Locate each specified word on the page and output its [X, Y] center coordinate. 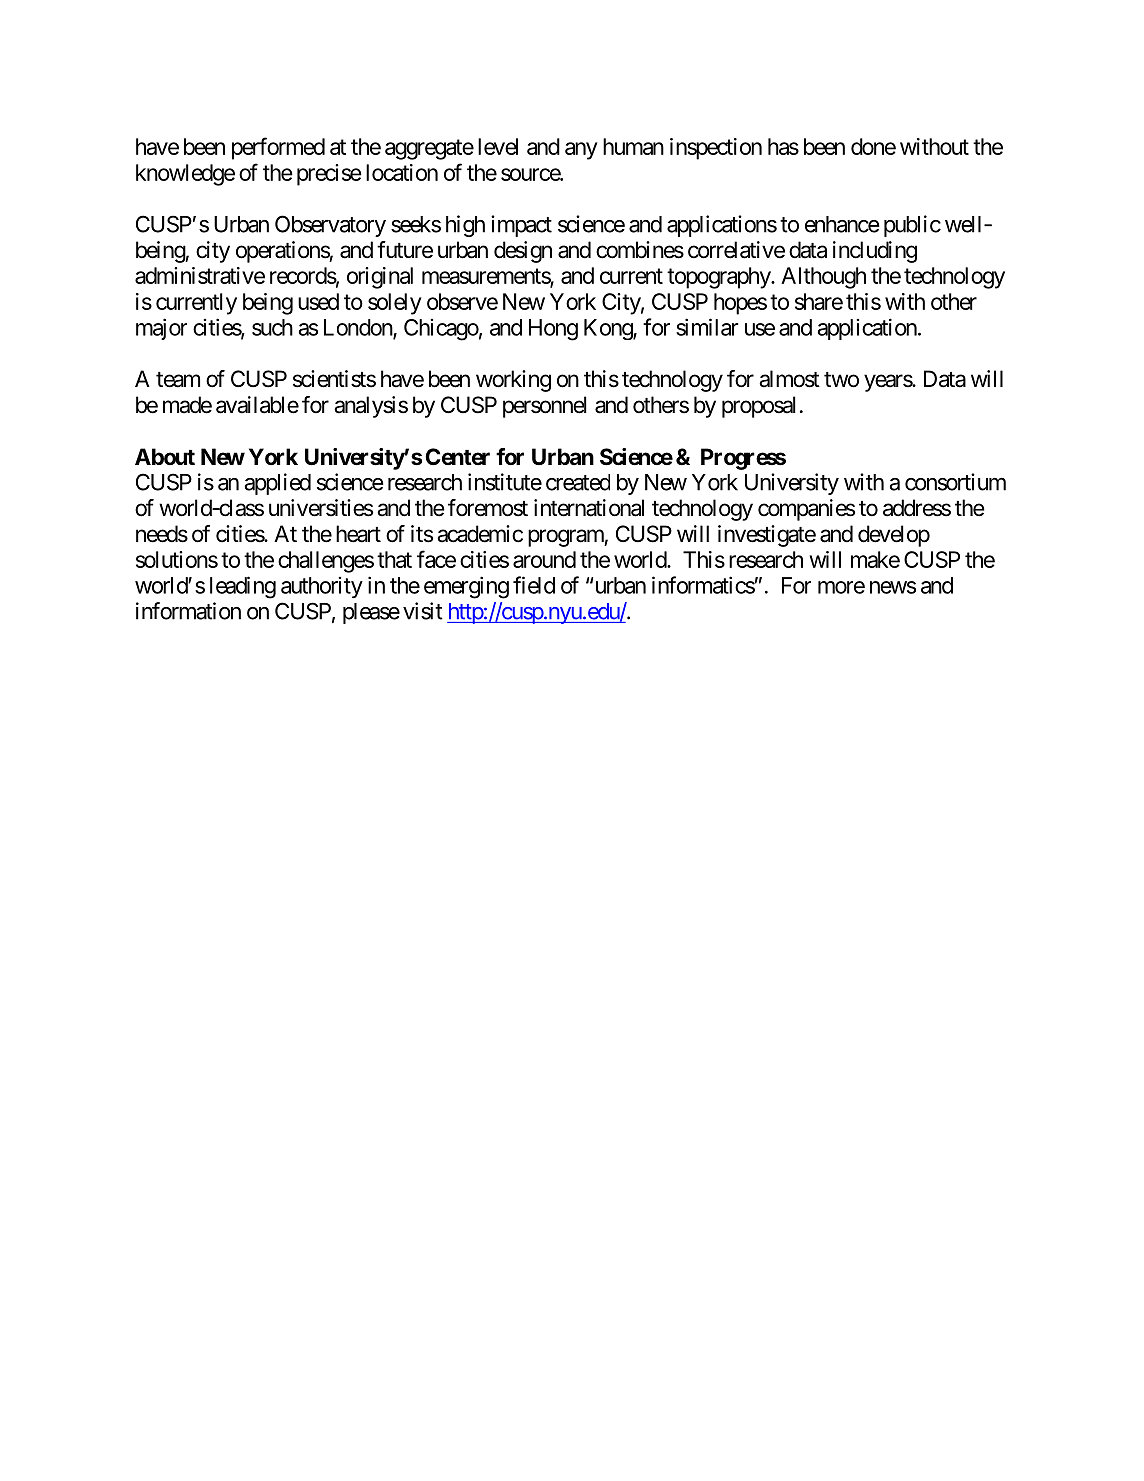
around [544, 559]
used [318, 301]
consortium [955, 482]
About [165, 456]
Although [823, 278]
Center [457, 456]
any [581, 151]
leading [243, 587]
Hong [553, 330]
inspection [716, 149]
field [534, 585]
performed [278, 148]
